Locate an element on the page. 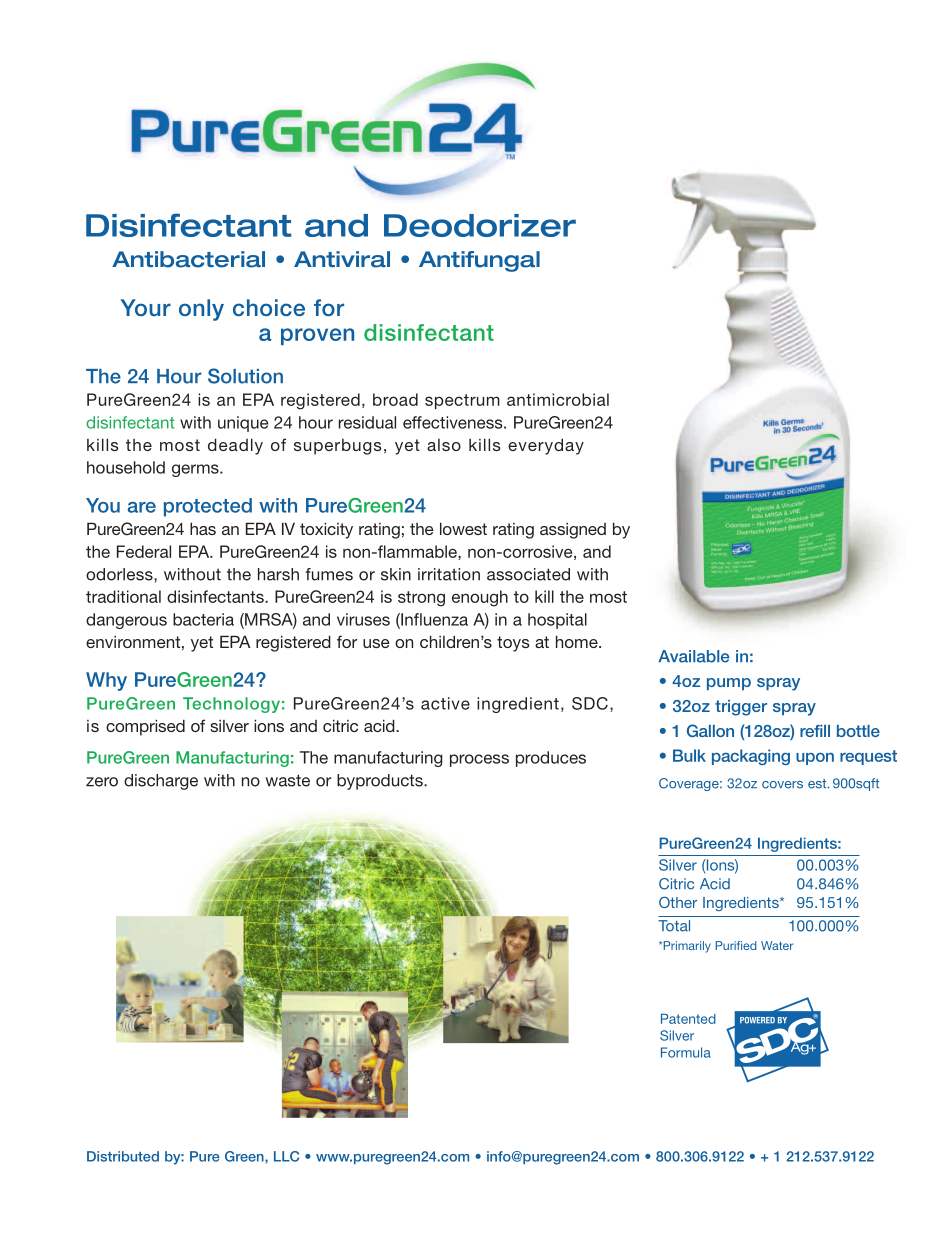  active is located at coordinates (445, 703).
